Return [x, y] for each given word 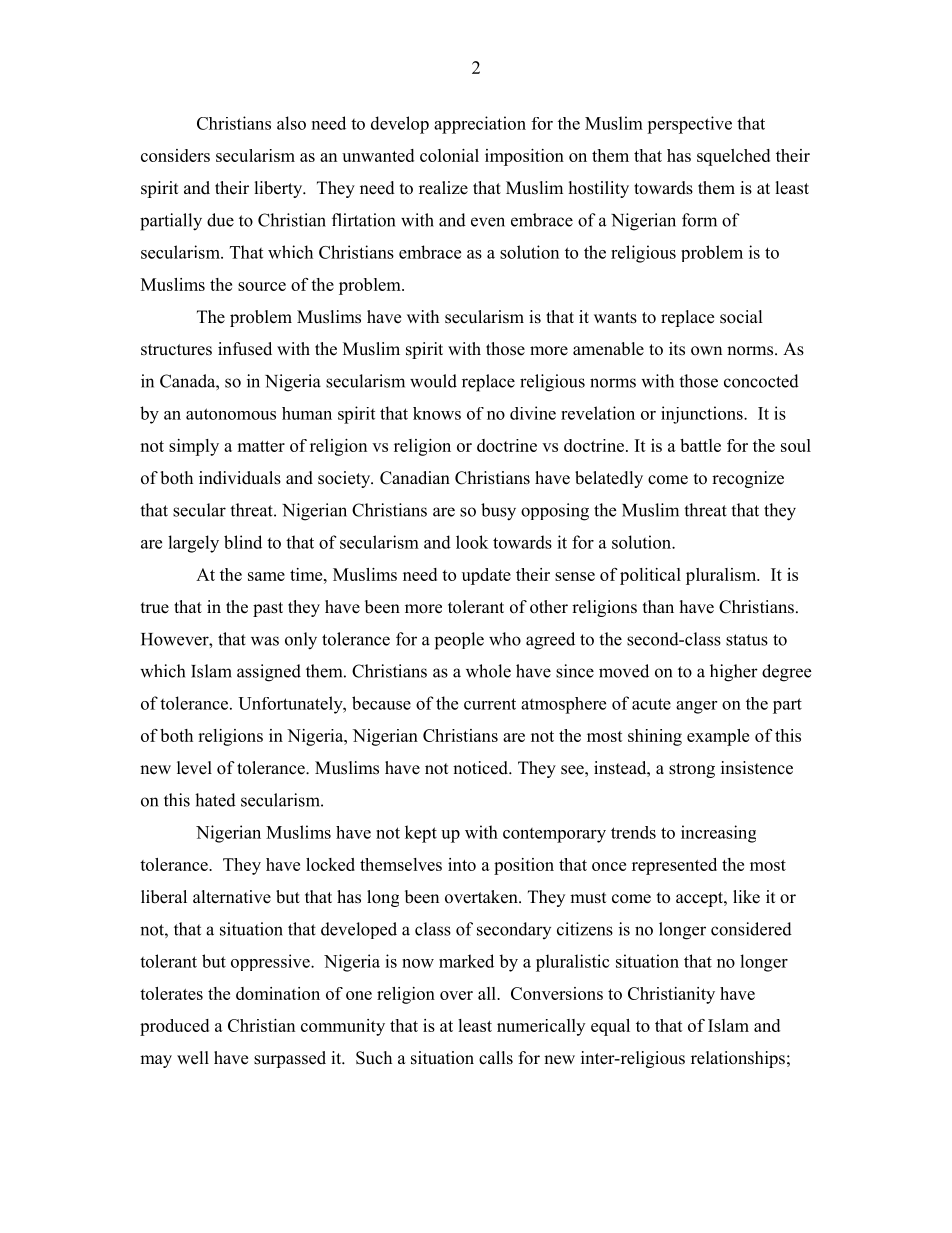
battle [700, 445]
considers [175, 155]
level [194, 768]
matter [261, 446]
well [193, 1058]
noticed [481, 768]
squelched [733, 157]
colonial [449, 155]
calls [496, 1058]
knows [437, 413]
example [718, 737]
